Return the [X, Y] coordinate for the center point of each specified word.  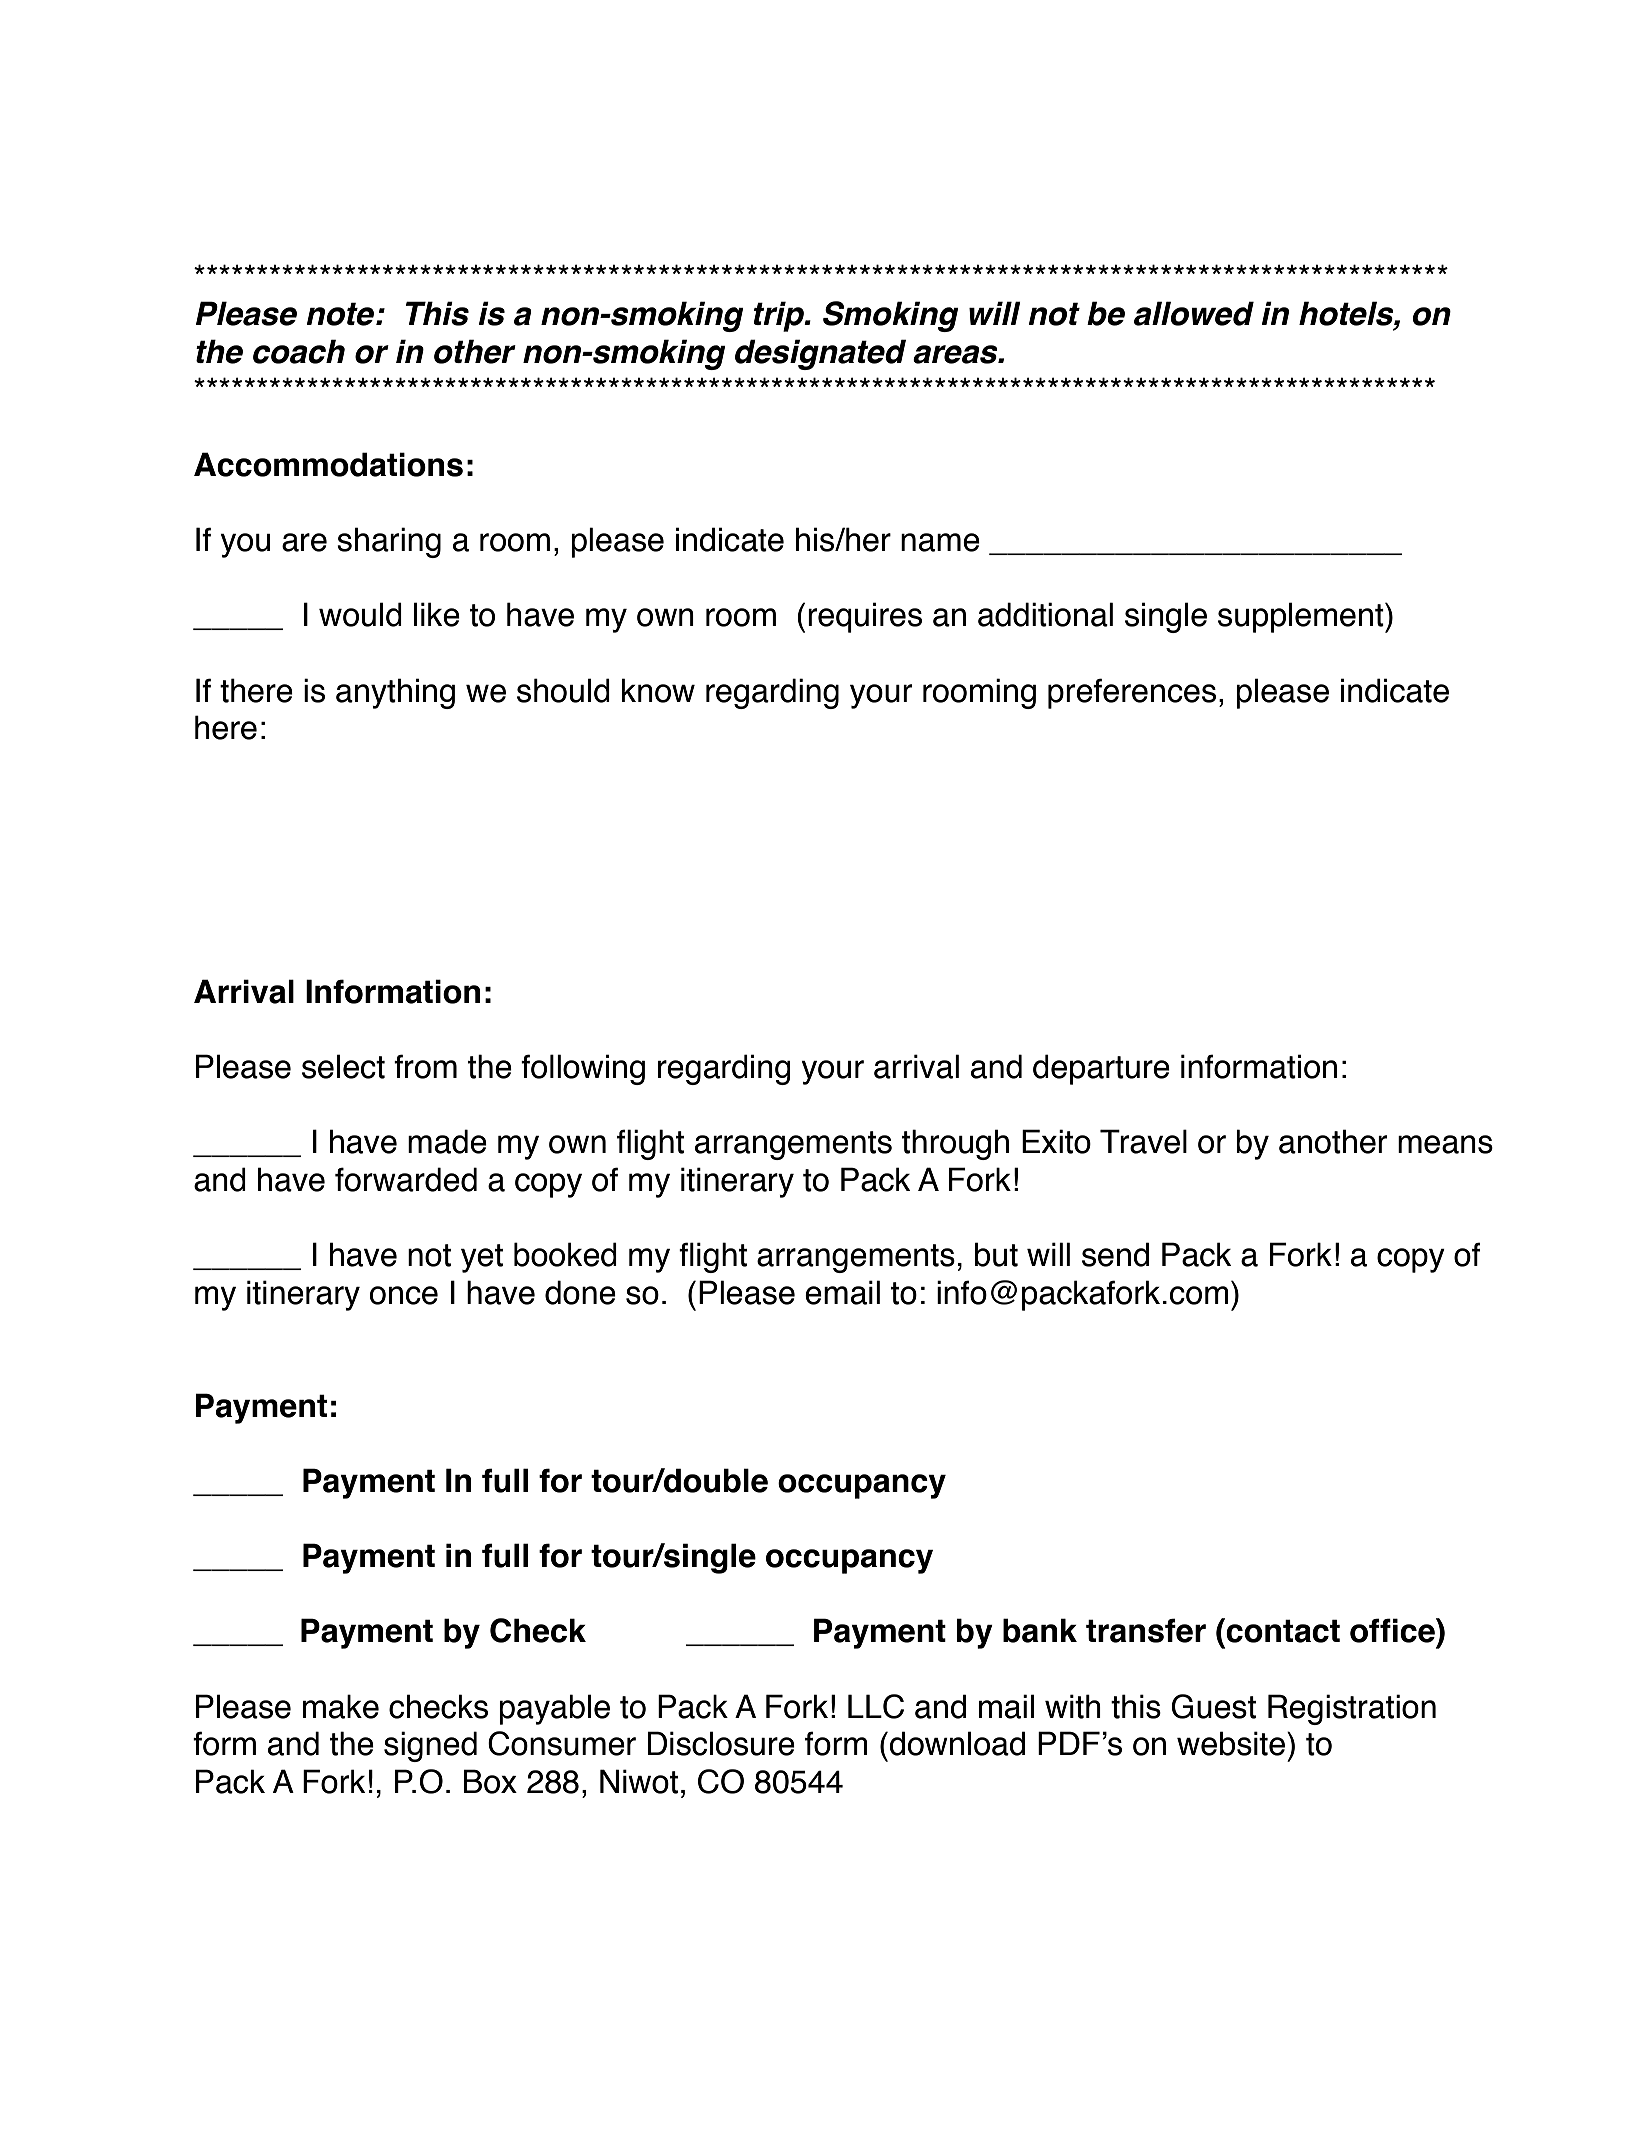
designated [820, 354]
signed [430, 1746]
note [341, 314]
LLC [876, 1706]
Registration [1352, 1709]
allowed [1194, 313]
